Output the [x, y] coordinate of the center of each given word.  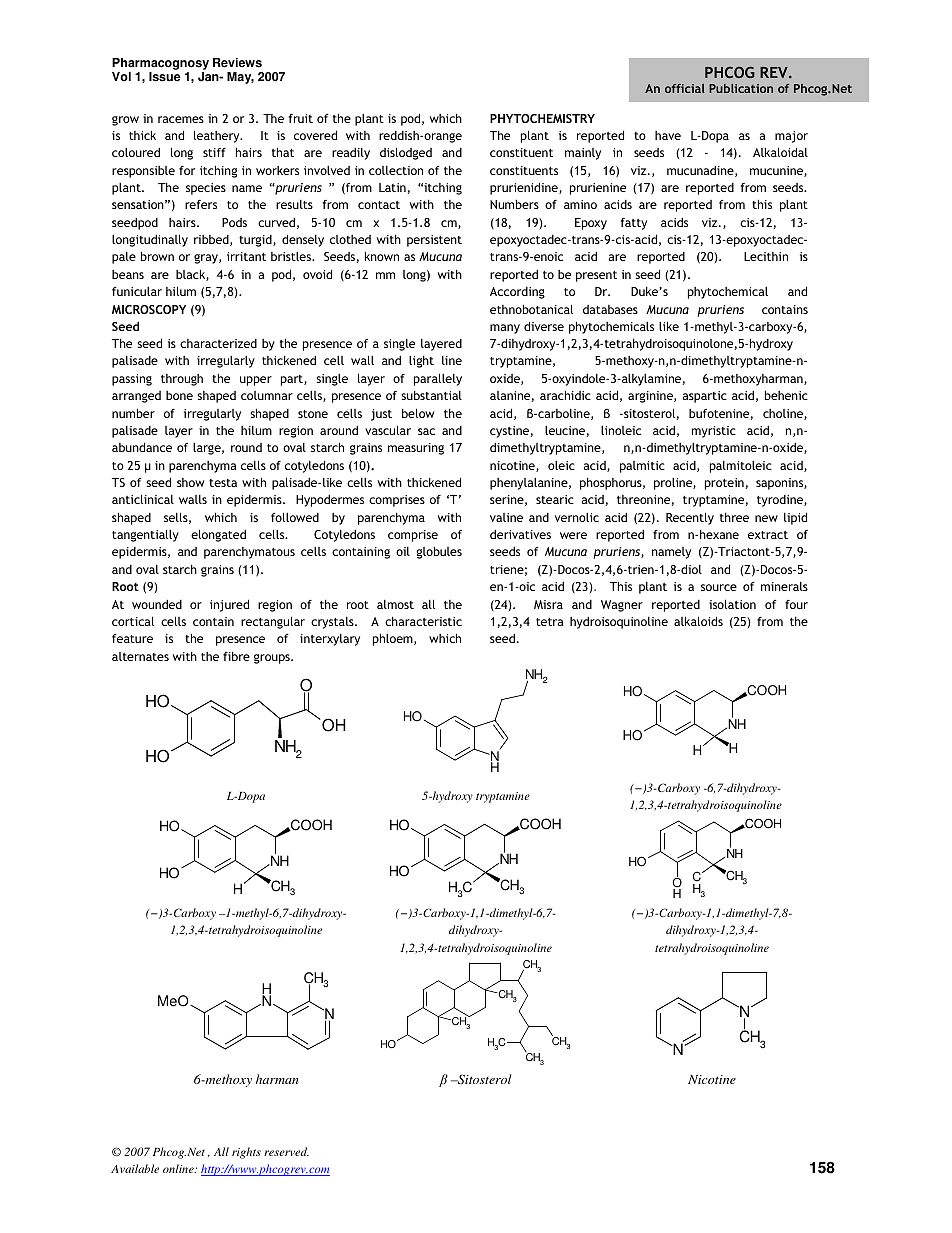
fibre [236, 656]
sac [426, 431]
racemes [181, 119]
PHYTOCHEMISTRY [542, 118]
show [191, 482]
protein [724, 484]
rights [246, 1153]
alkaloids [698, 621]
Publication [741, 88]
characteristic [423, 621]
